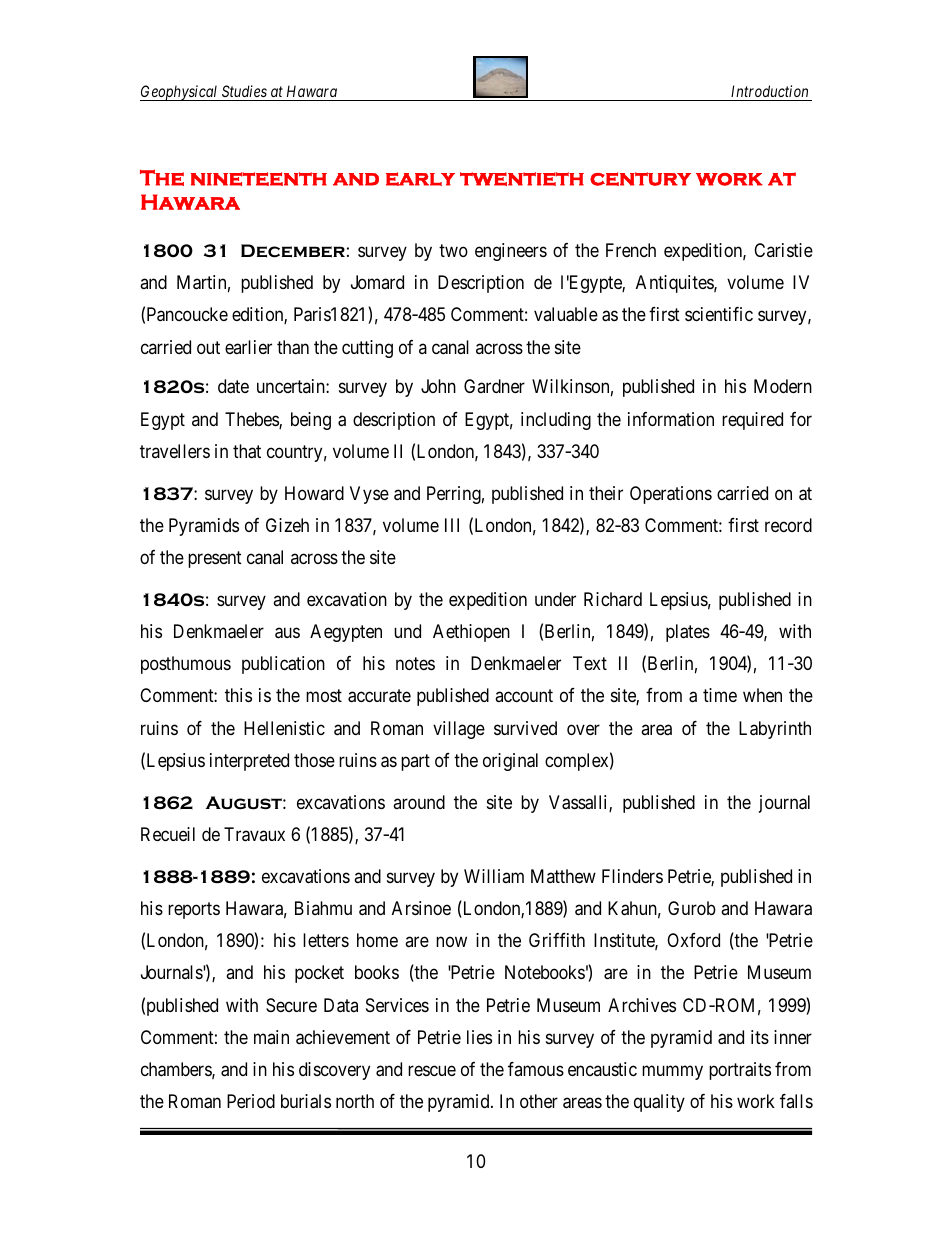 Image resolution: width=952 pixels, height=1233 pixels. Describe the element at coordinates (244, 93) in the screenshot. I see `Studies` at that location.
